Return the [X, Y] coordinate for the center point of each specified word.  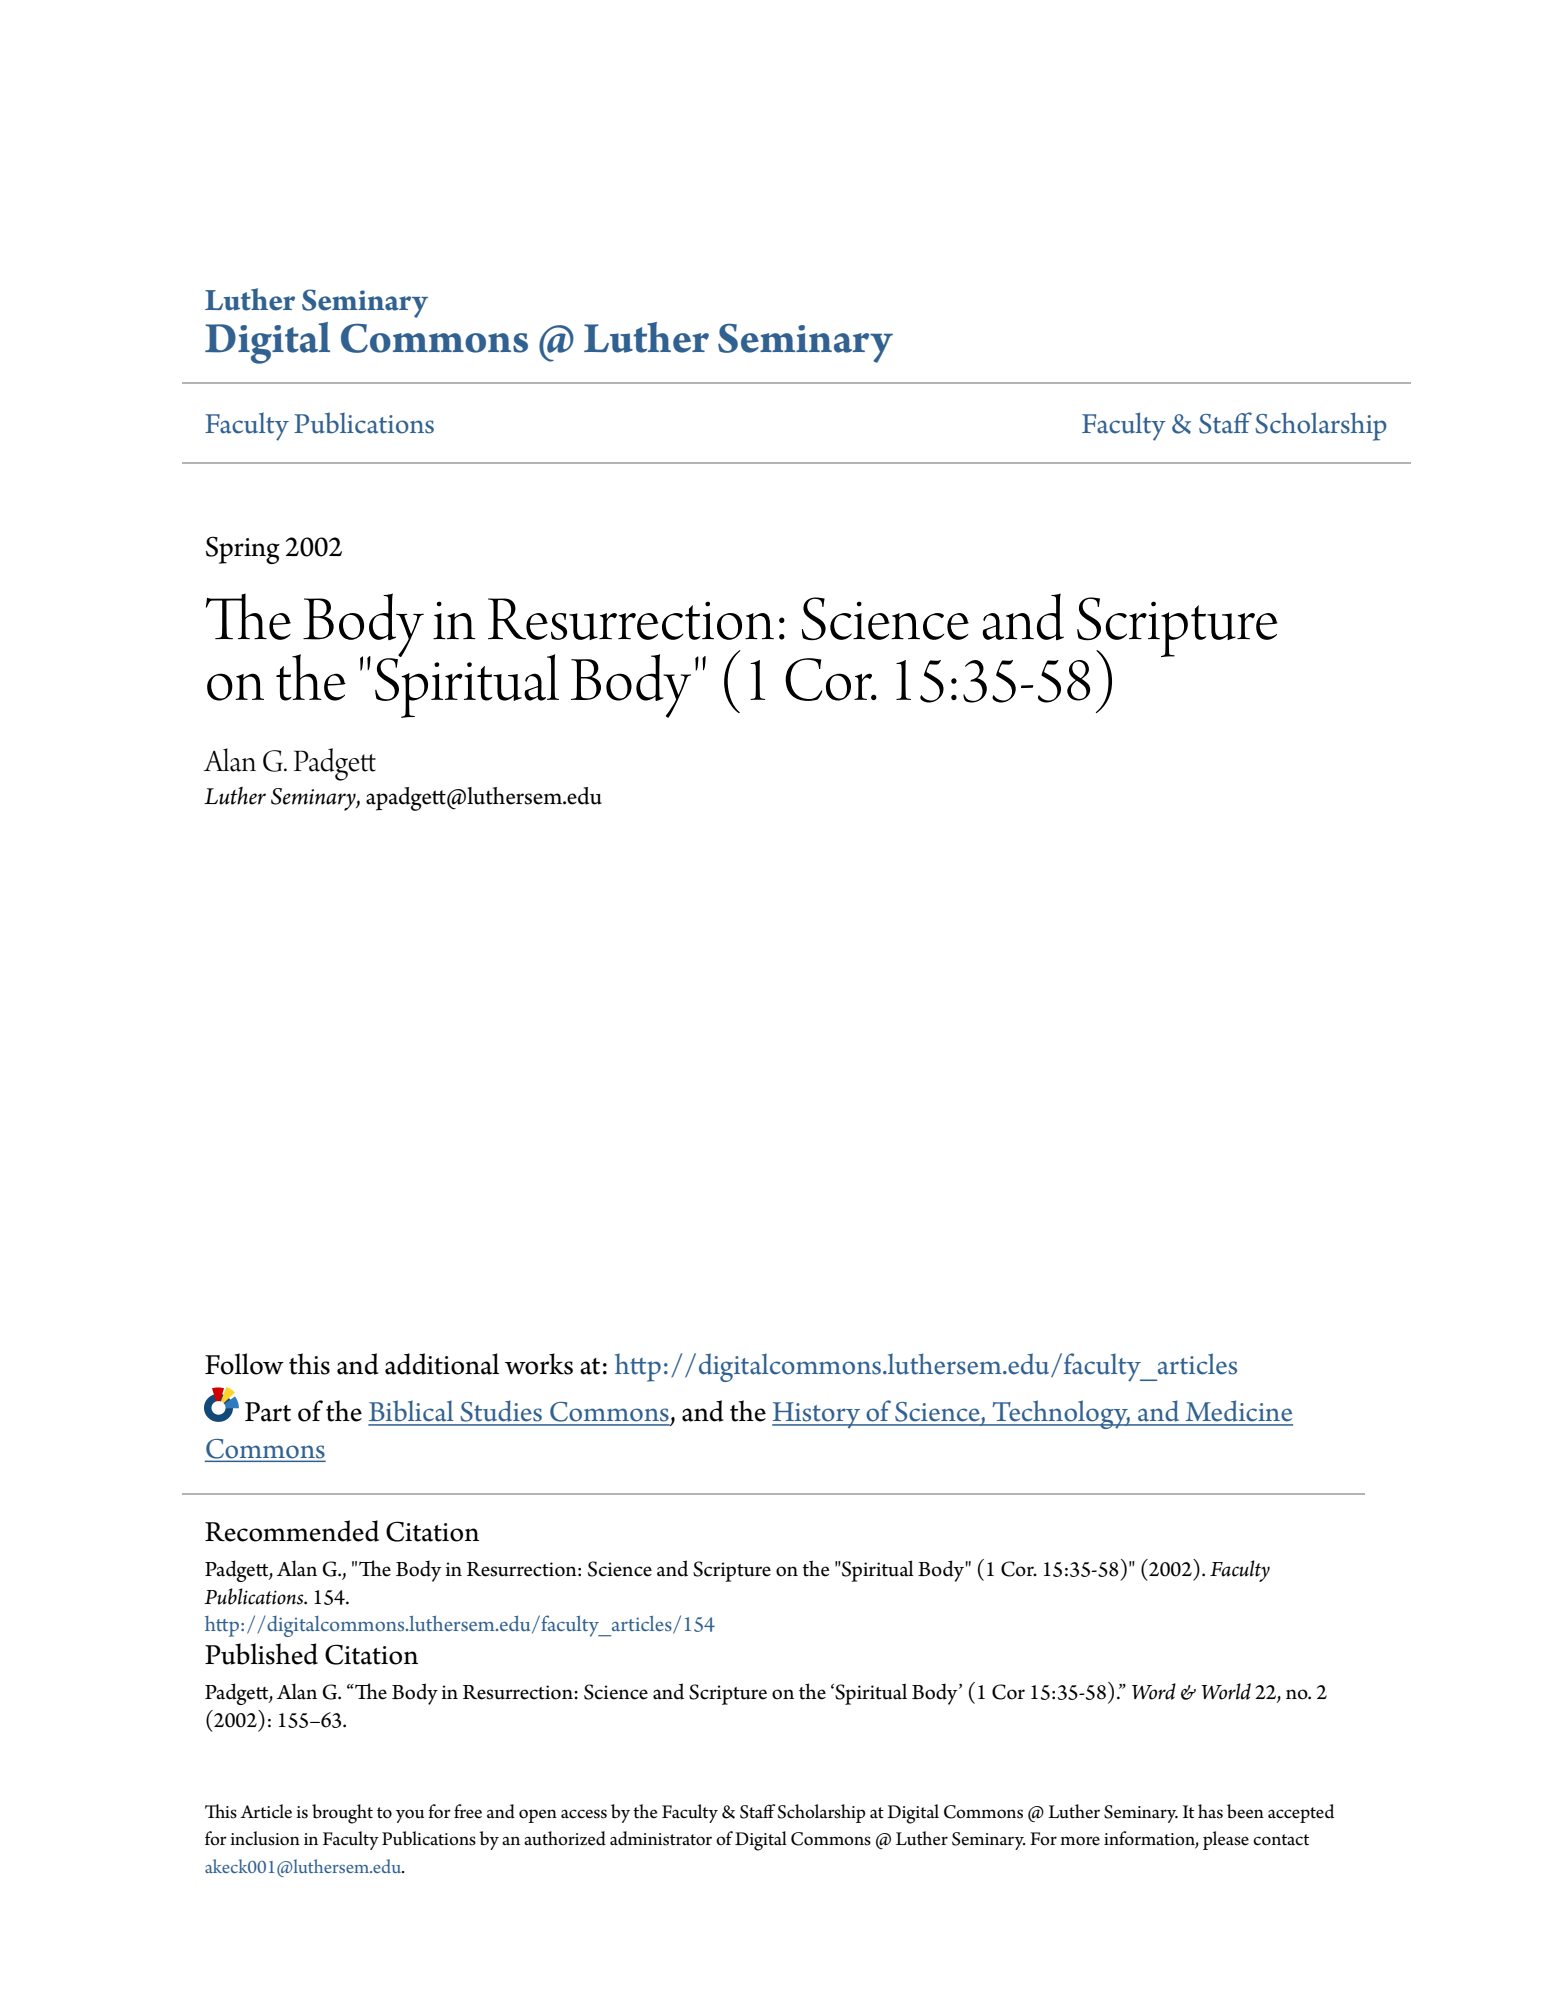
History [817, 1415]
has [1210, 1811]
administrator [661, 1838]
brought [342, 1814]
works [539, 1364]
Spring [243, 550]
